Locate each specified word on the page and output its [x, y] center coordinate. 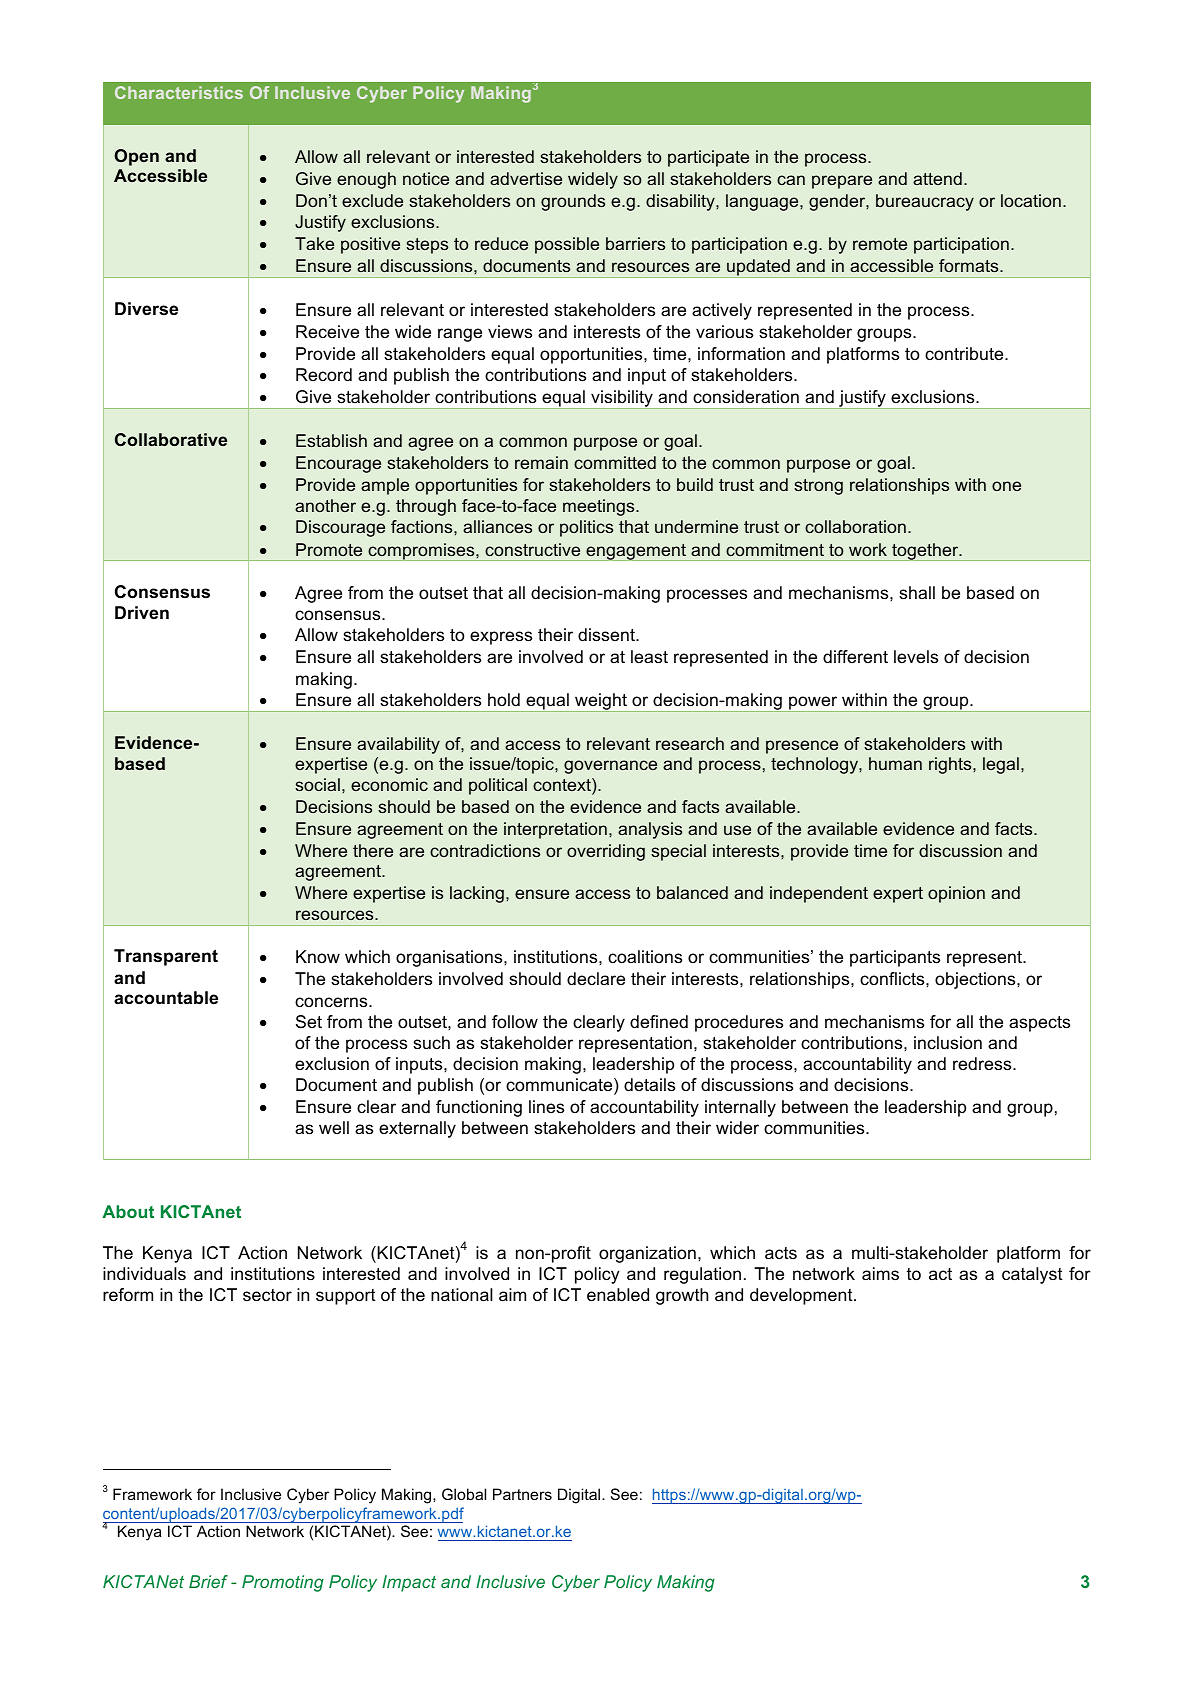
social [317, 784]
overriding [606, 852]
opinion [956, 894]
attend [937, 178]
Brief [208, 1581]
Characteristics [179, 92]
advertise [526, 178]
